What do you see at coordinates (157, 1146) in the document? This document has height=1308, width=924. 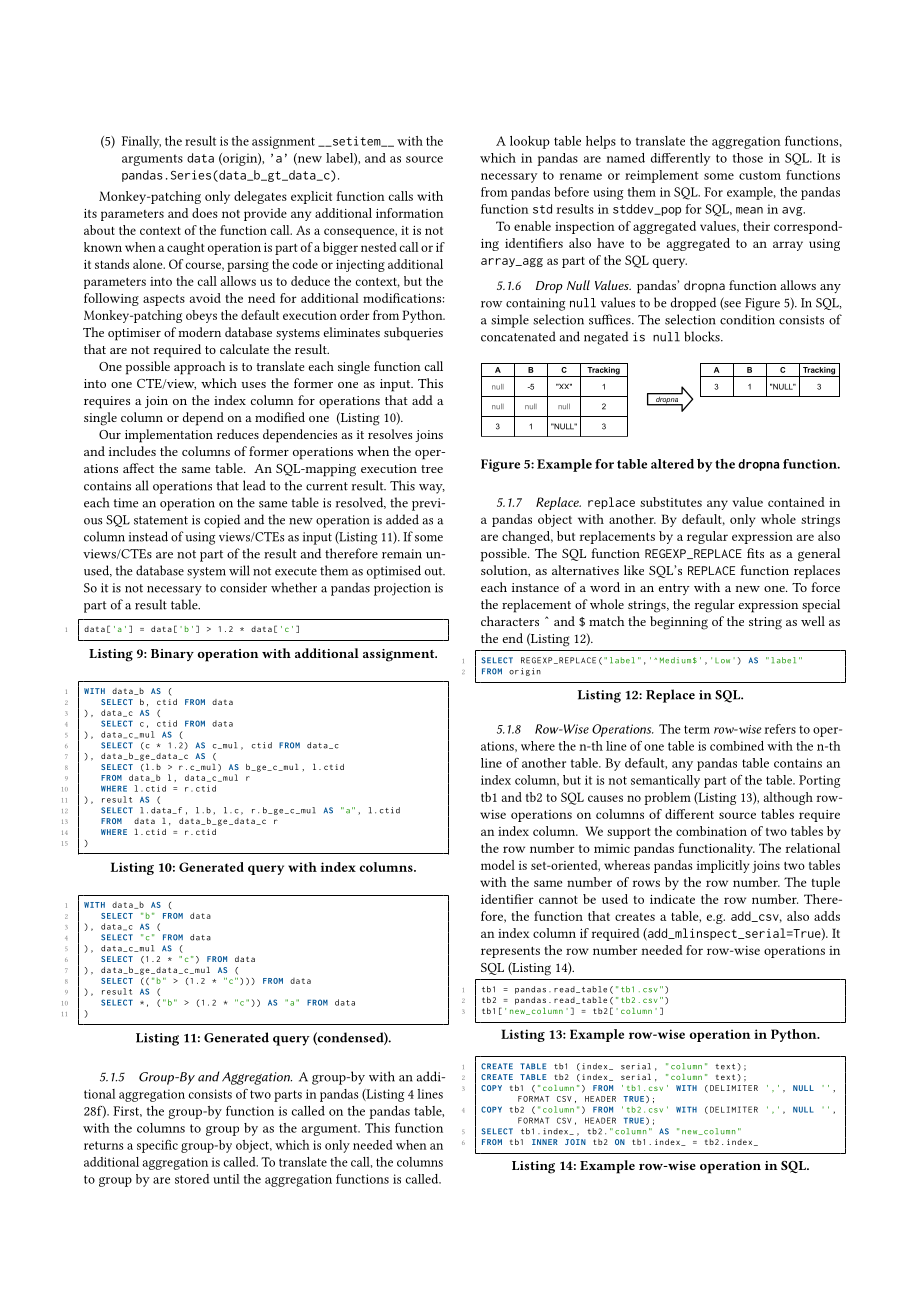 I see `specific` at bounding box center [157, 1146].
